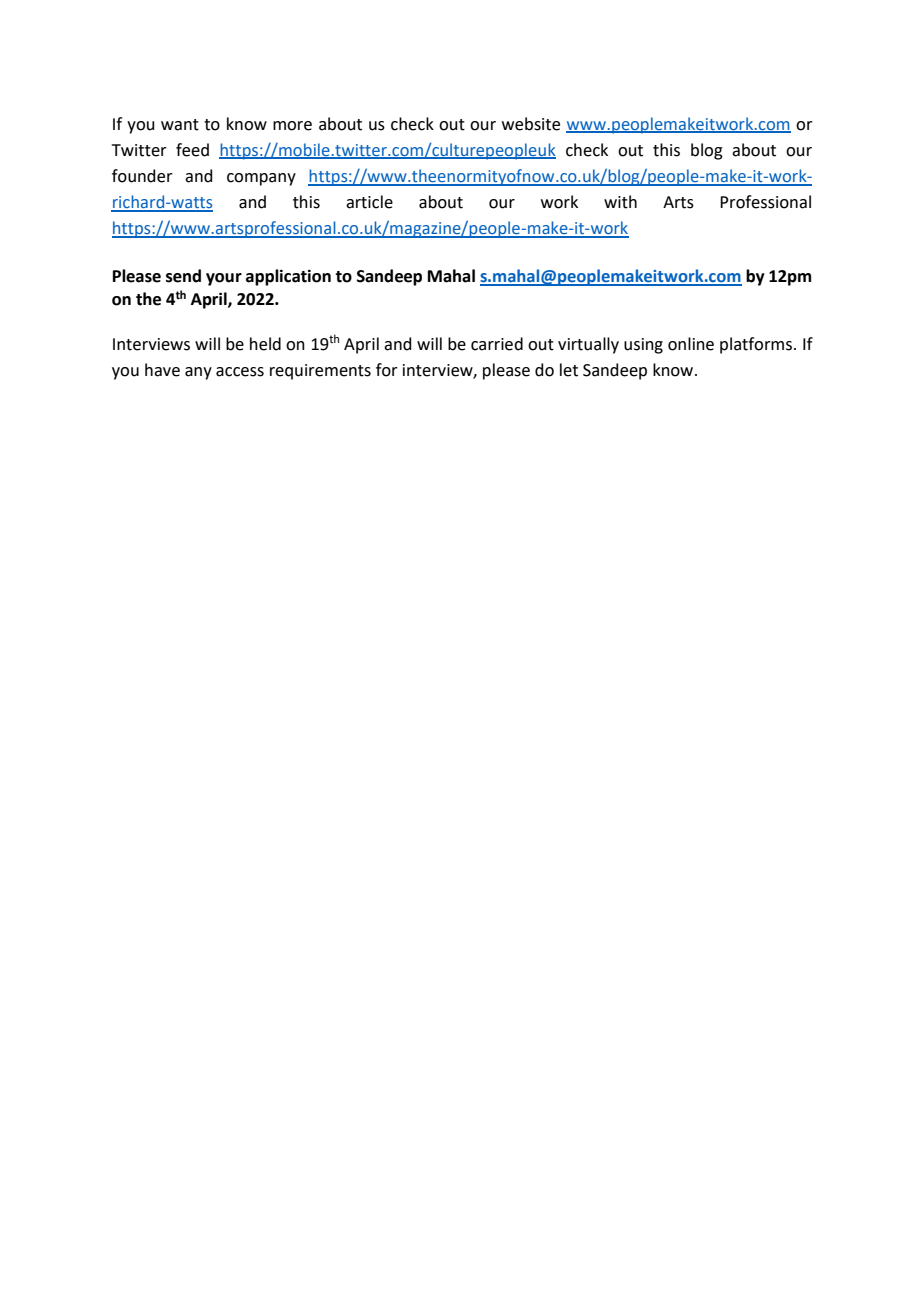 The width and height of the screenshot is (924, 1308). What do you see at coordinates (531, 124) in the screenshot?
I see `website` at bounding box center [531, 124].
